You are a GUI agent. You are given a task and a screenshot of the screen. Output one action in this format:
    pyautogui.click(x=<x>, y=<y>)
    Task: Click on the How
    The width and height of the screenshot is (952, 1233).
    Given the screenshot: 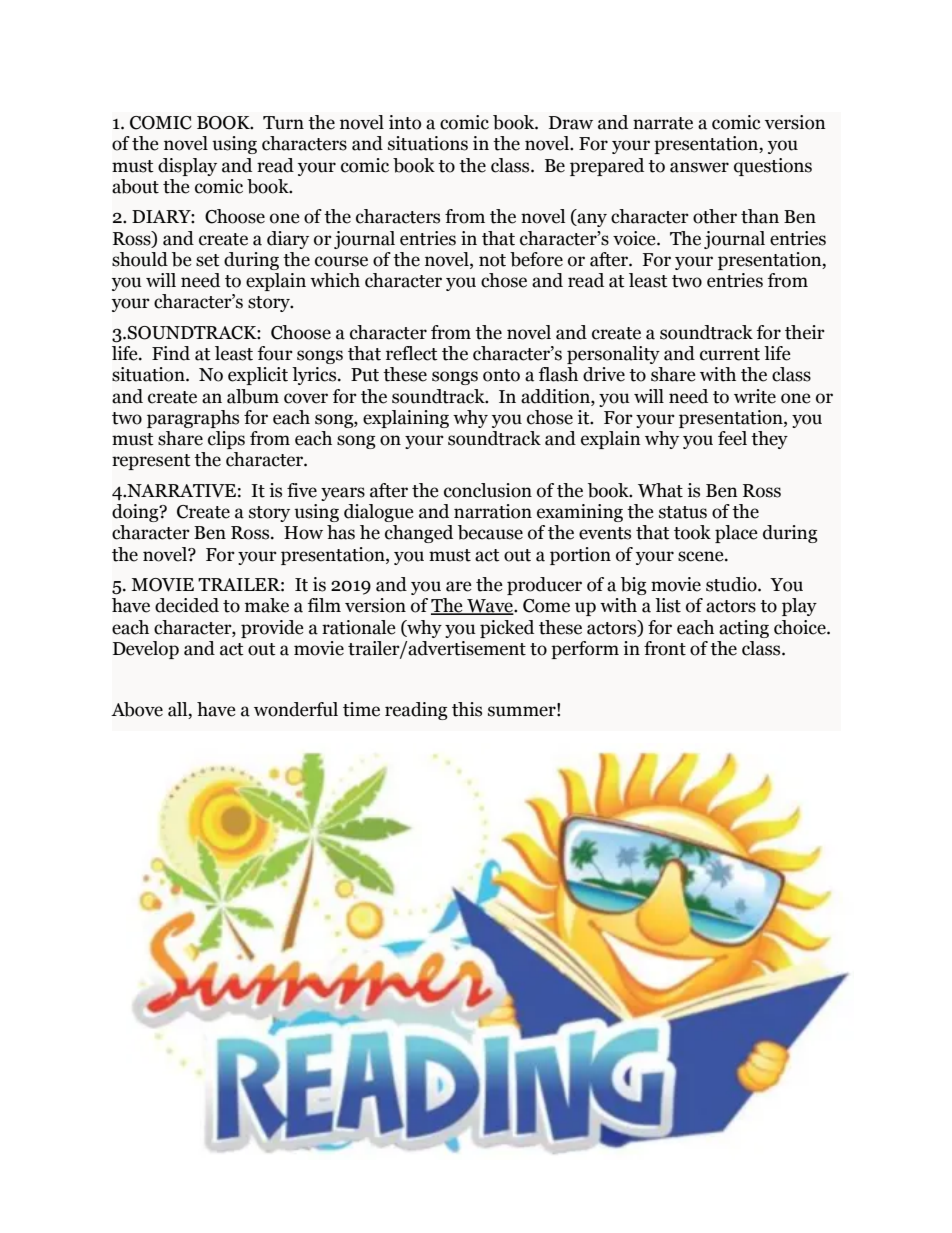 What is the action you would take?
    pyautogui.click(x=303, y=533)
